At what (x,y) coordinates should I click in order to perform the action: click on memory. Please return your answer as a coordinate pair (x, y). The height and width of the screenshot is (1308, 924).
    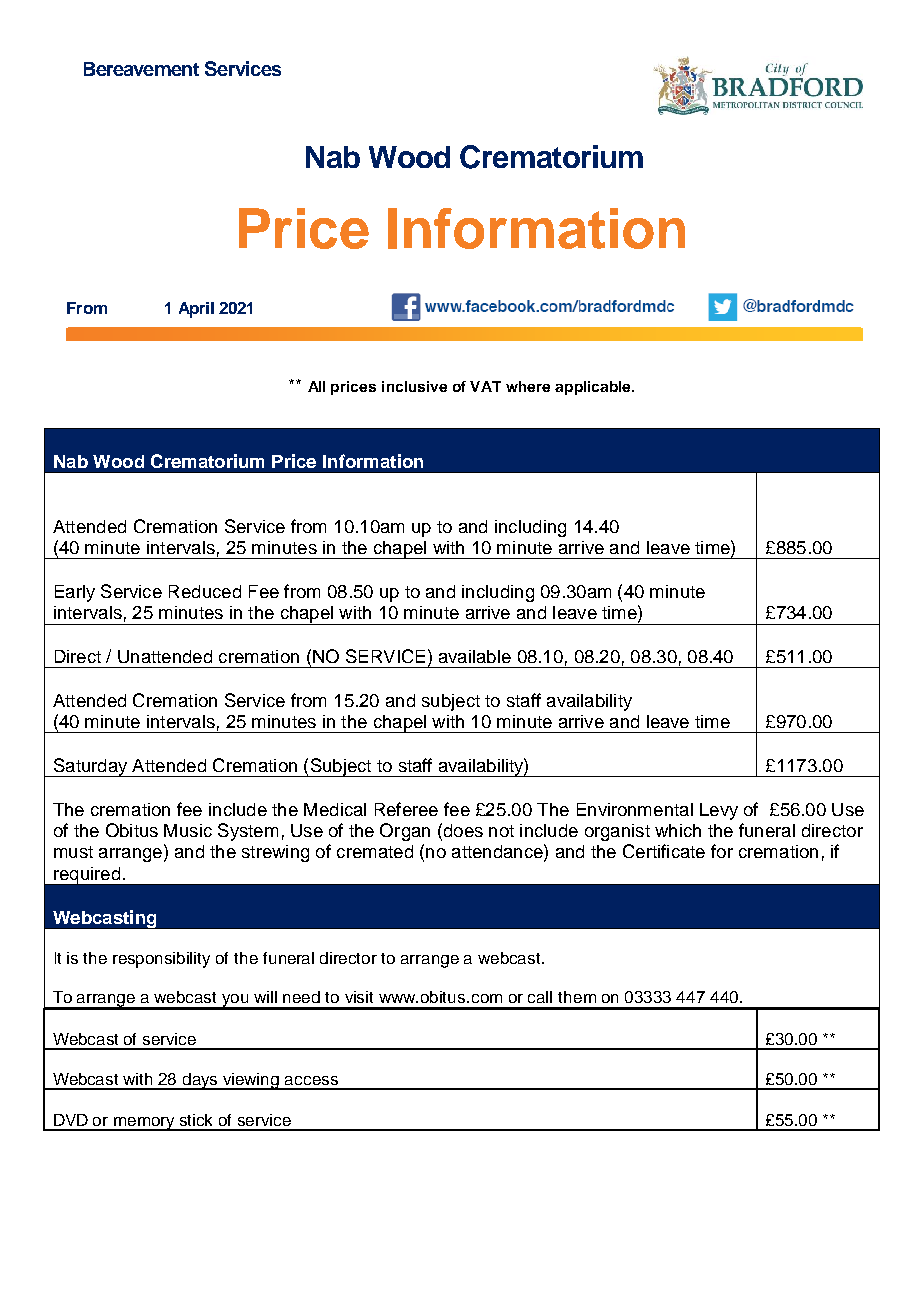
    Looking at the image, I should click on (144, 1124).
